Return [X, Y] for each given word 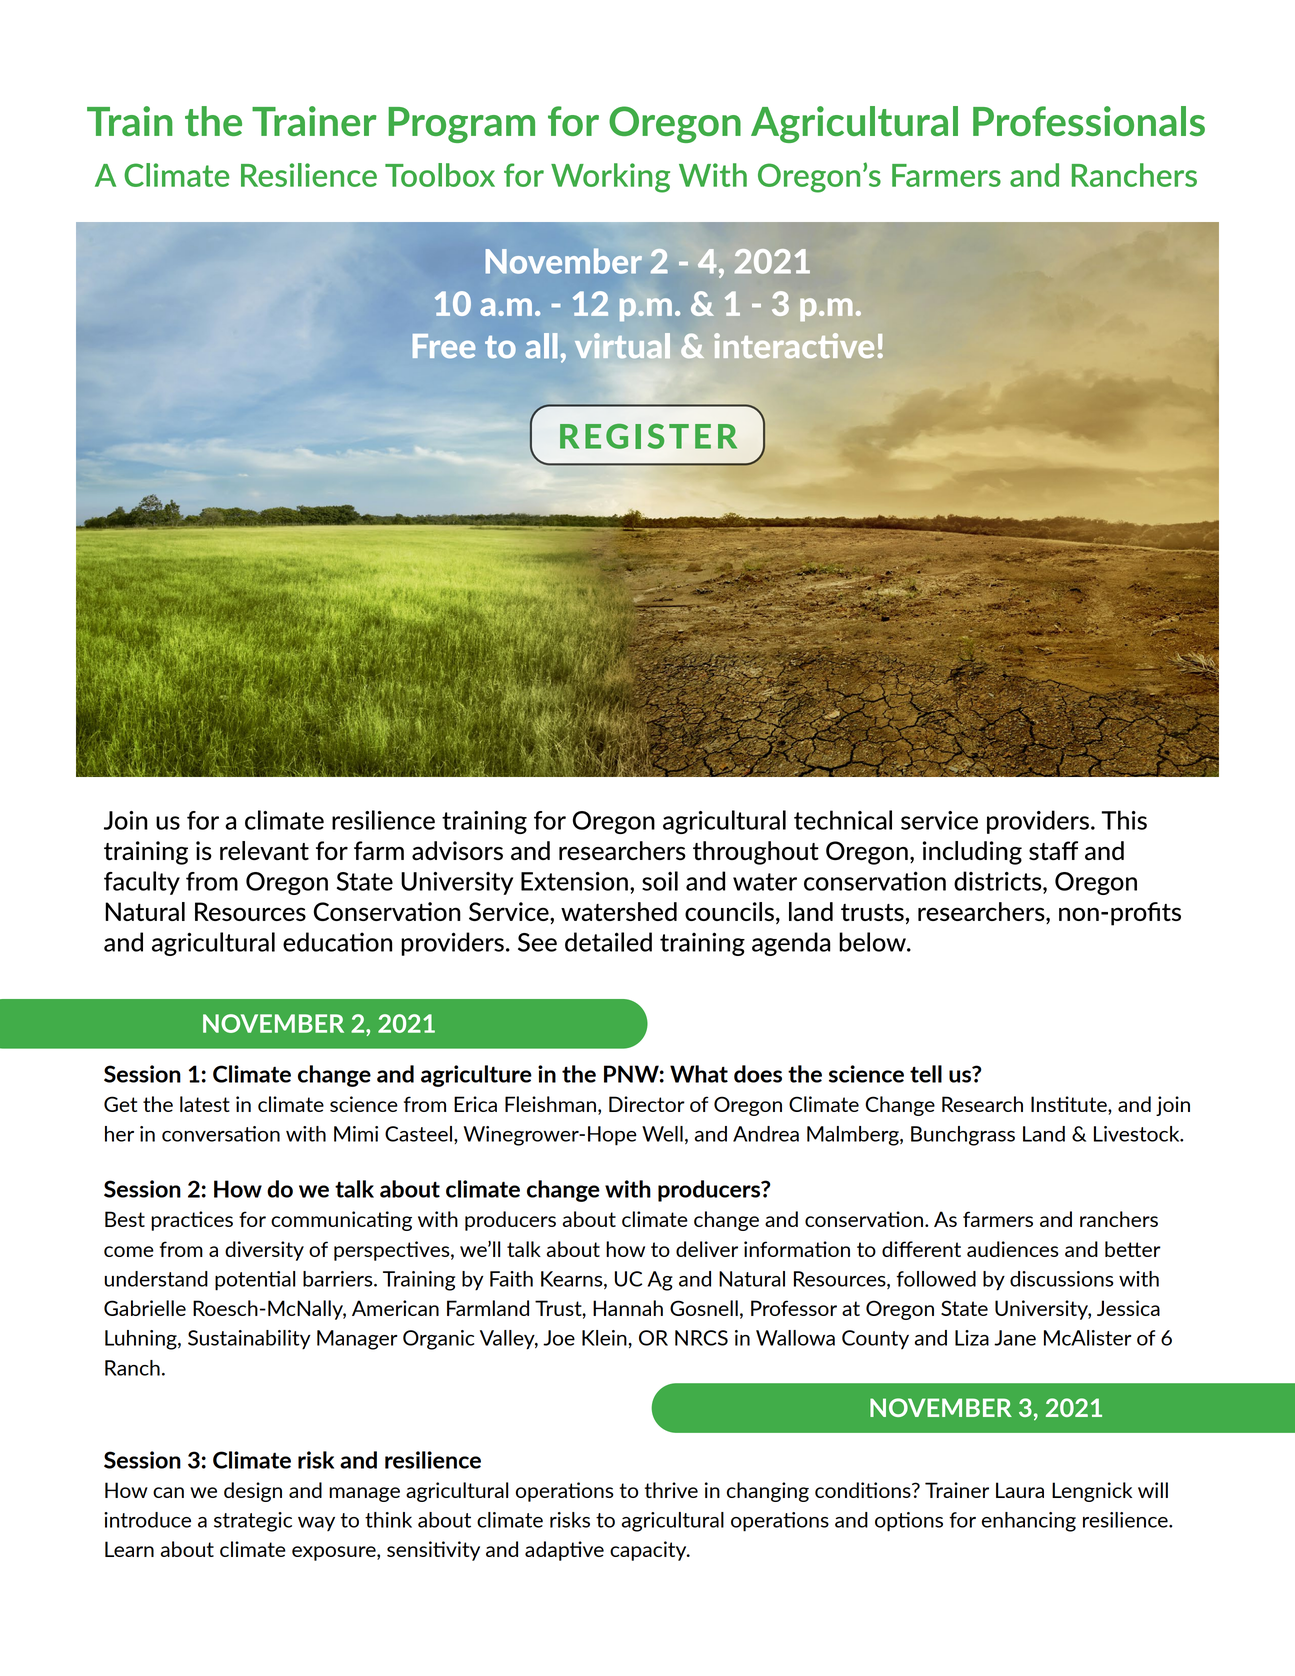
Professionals [1089, 121]
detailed [608, 942]
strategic [253, 1522]
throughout [756, 853]
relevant [264, 851]
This [1124, 820]
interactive [794, 345]
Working [610, 178]
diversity [264, 1251]
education [337, 942]
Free [444, 346]
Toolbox [440, 175]
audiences [1013, 1249]
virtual [622, 345]
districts [999, 881]
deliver [707, 1249]
